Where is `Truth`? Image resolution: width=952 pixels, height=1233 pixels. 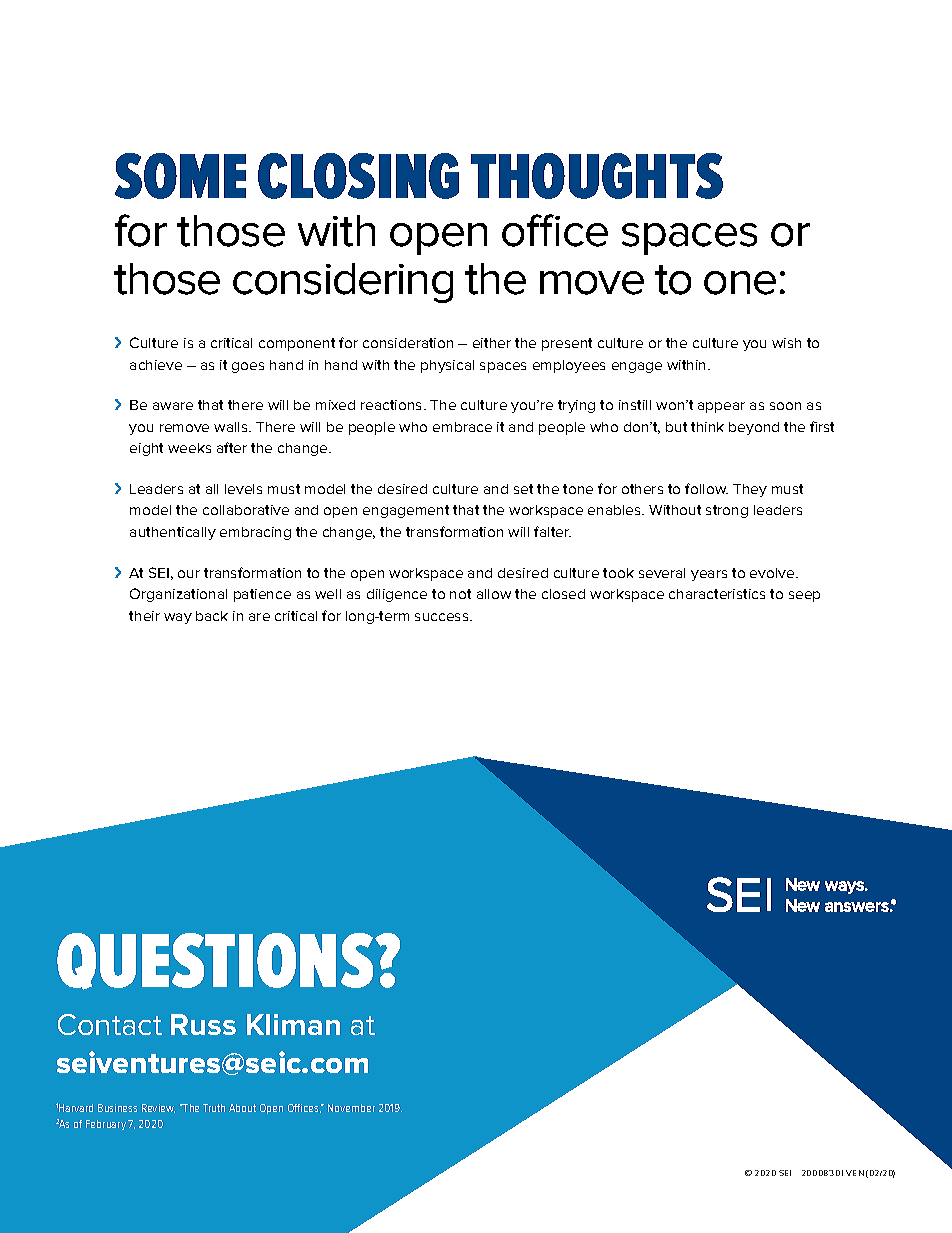 Truth is located at coordinates (214, 1108).
